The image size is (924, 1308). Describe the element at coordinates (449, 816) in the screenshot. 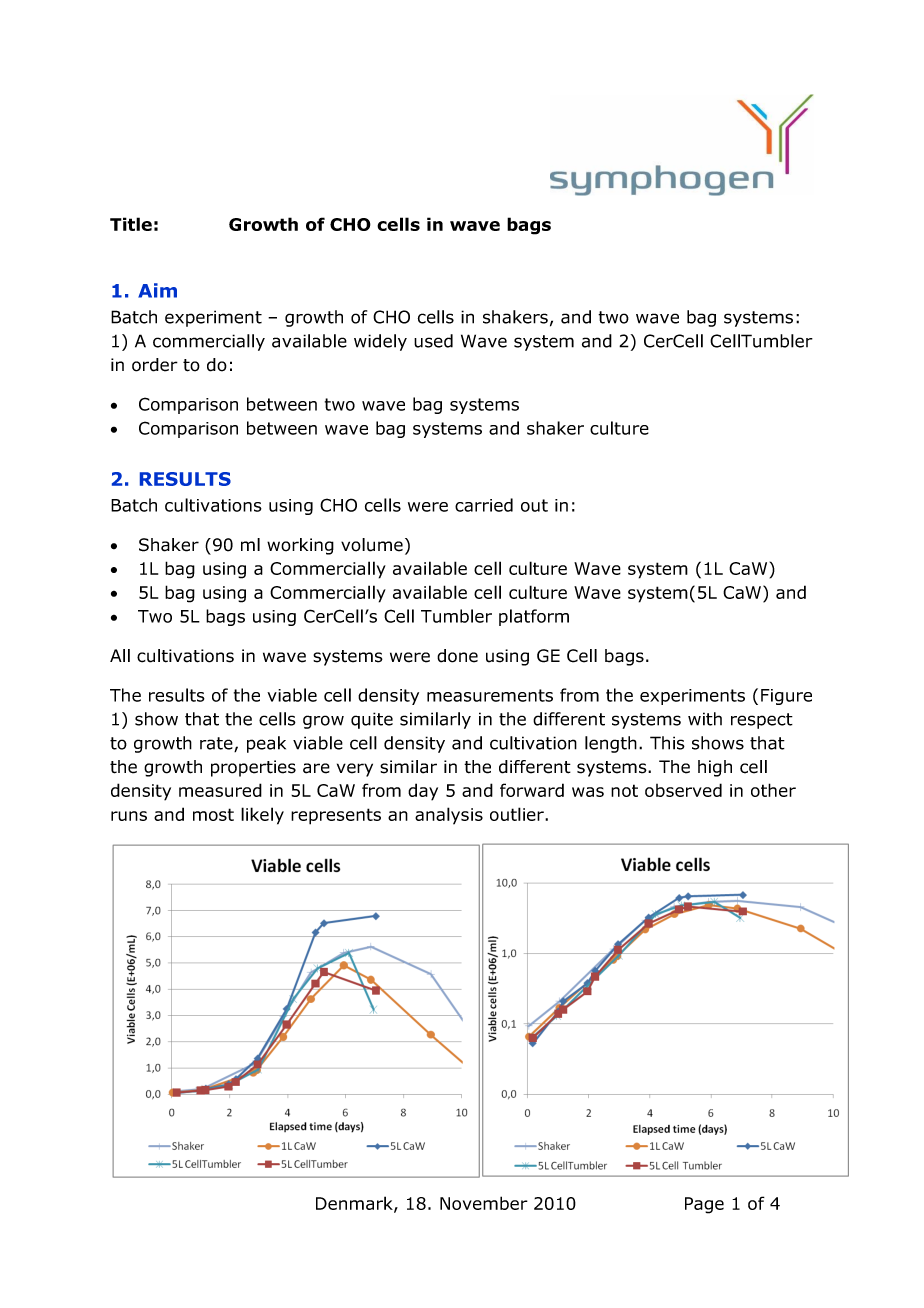

I see `analysis` at that location.
